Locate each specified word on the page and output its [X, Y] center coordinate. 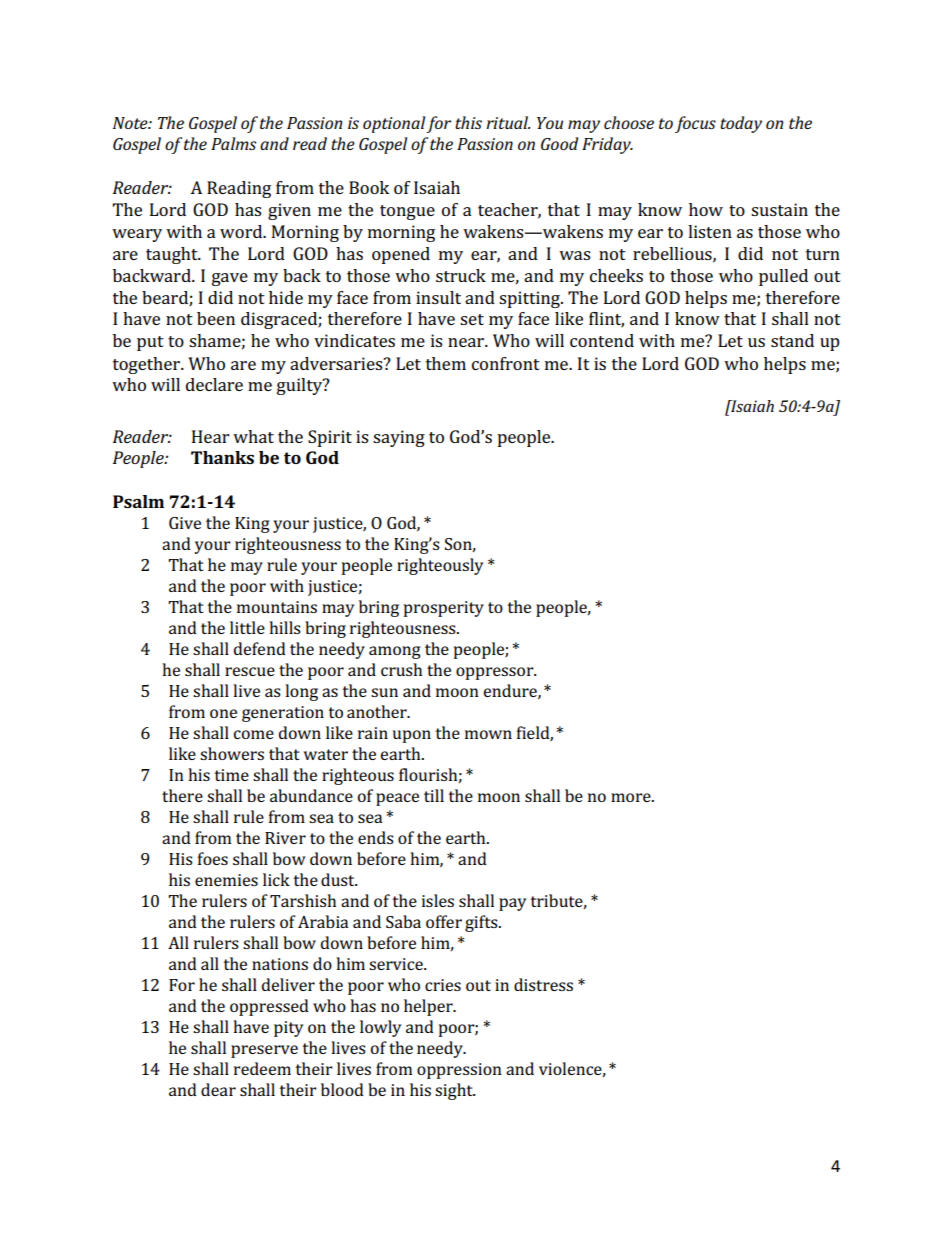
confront [506, 363]
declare [214, 384]
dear [218, 1089]
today [741, 124]
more [632, 797]
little [247, 627]
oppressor [496, 673]
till [434, 795]
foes [213, 858]
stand [792, 340]
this [468, 122]
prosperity [444, 609]
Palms [233, 143]
